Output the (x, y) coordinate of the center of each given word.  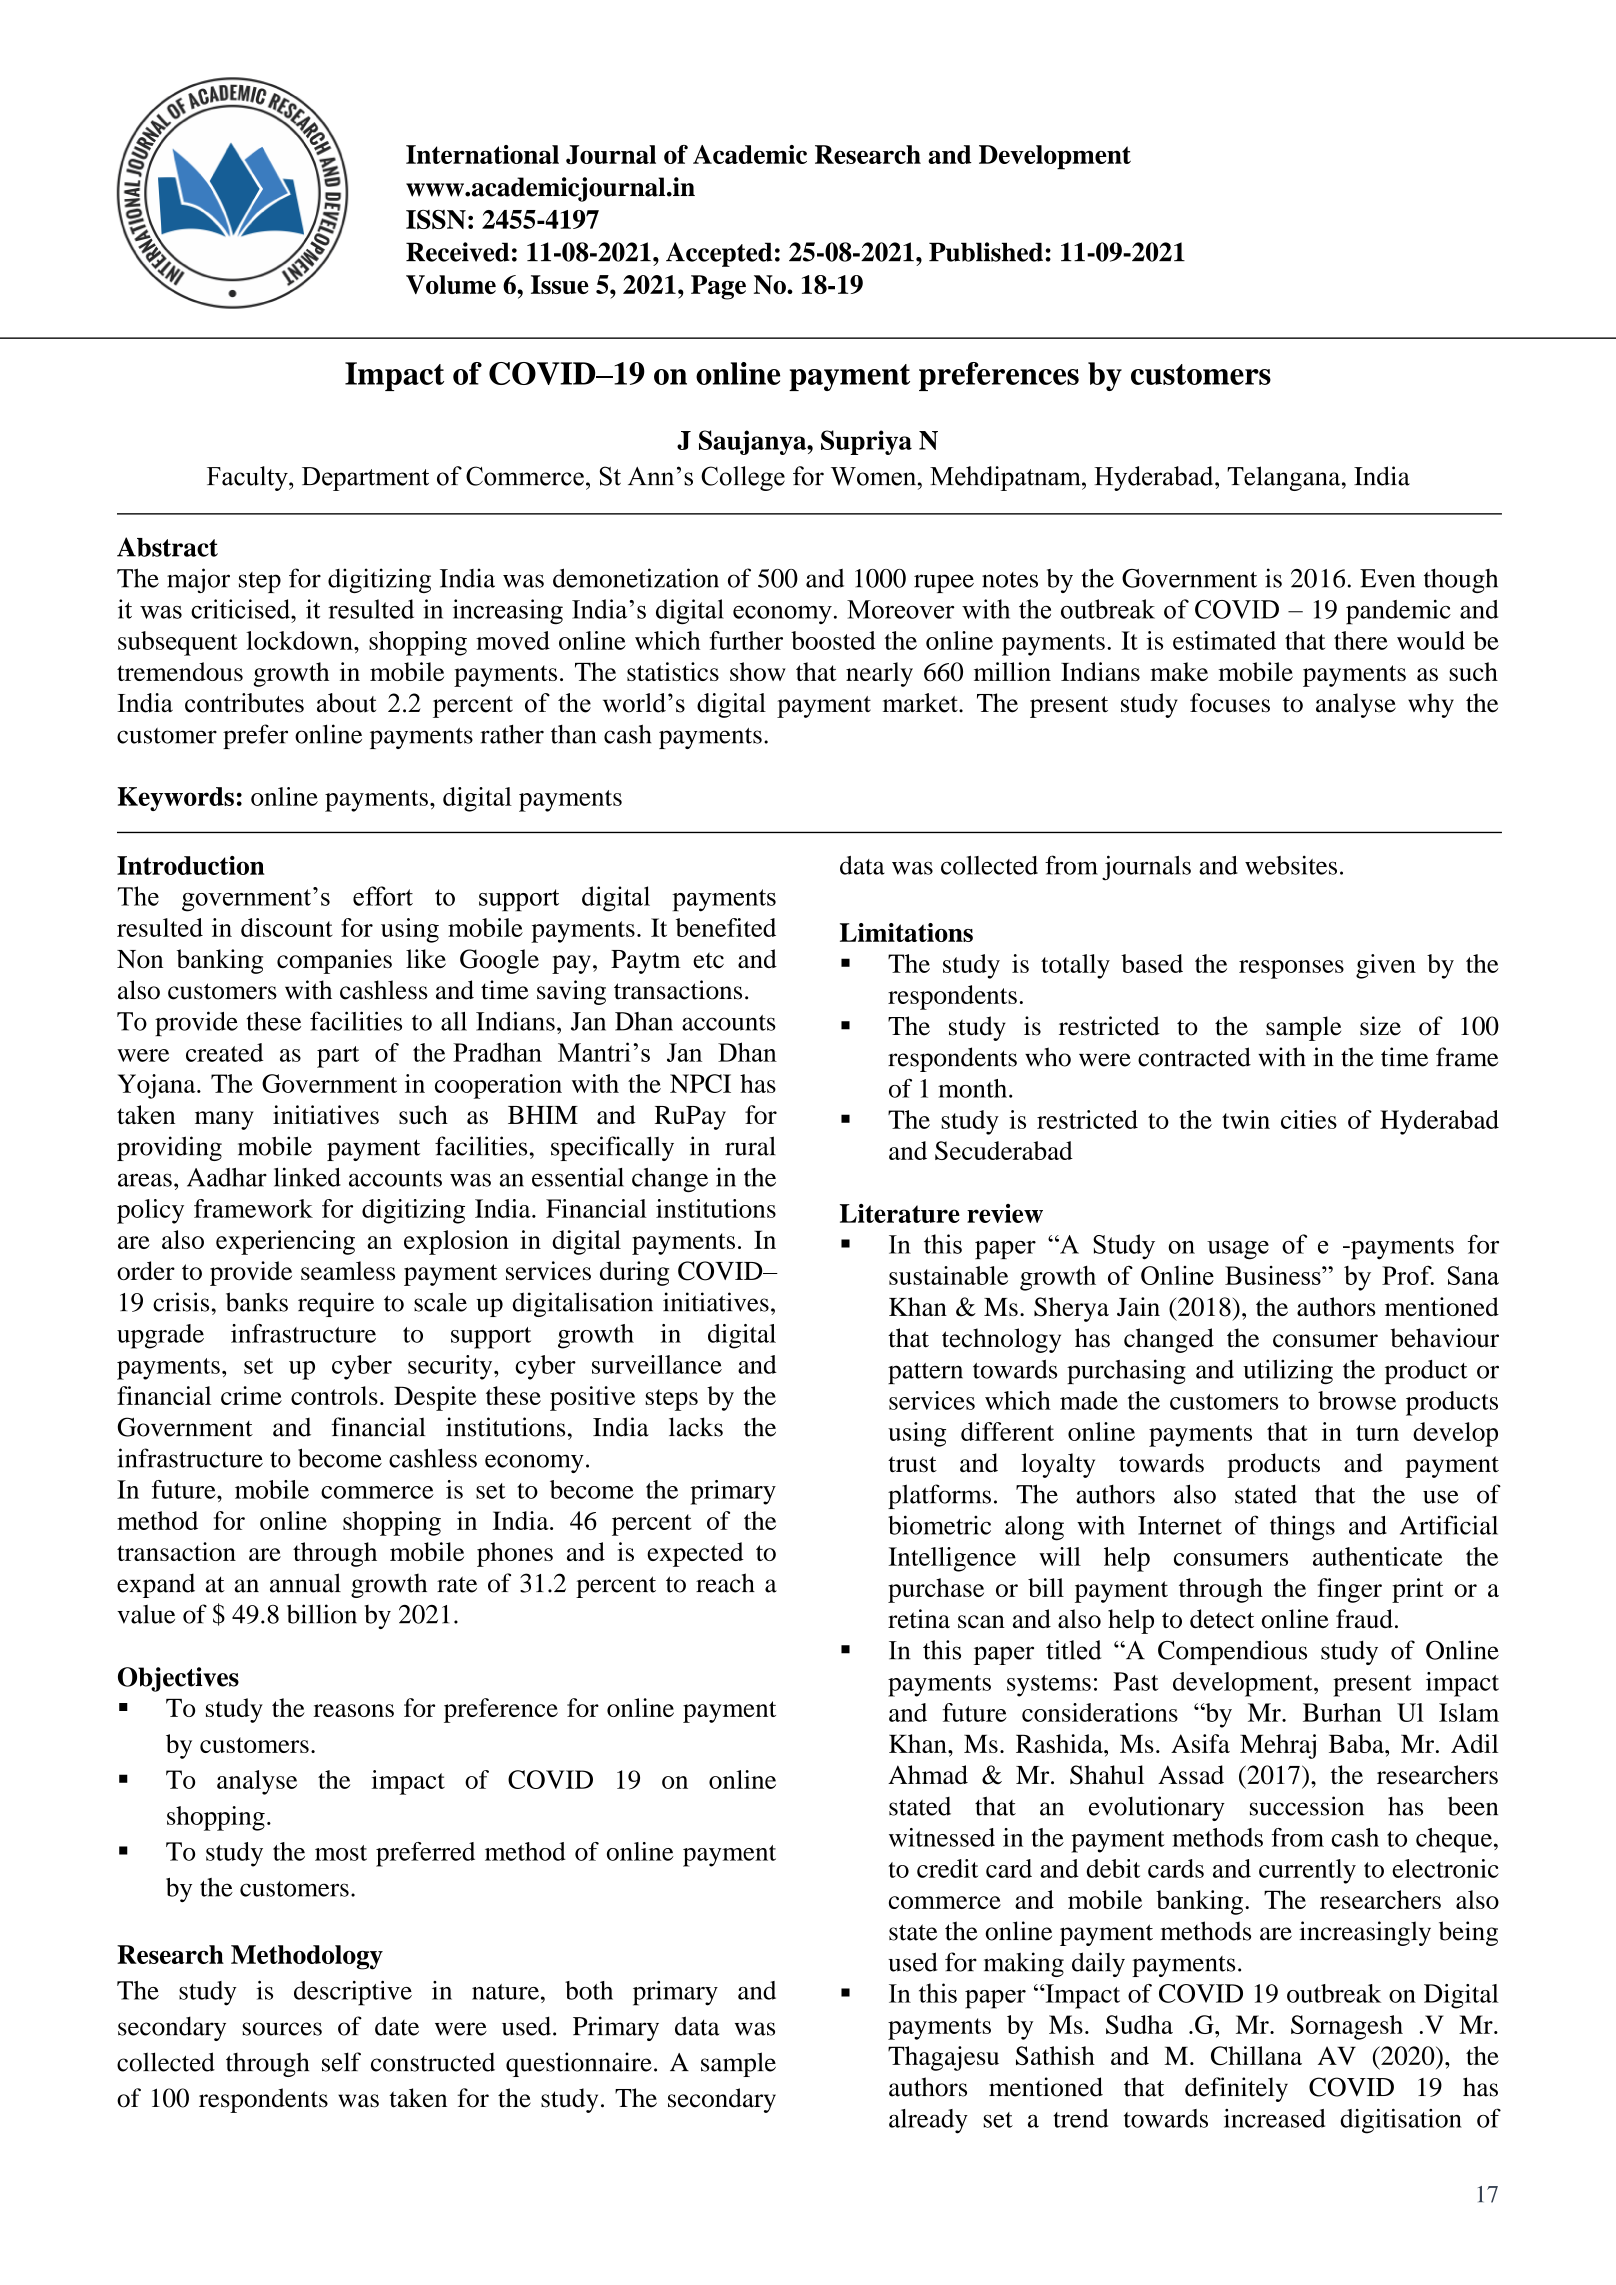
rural (750, 1146)
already (928, 2121)
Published (987, 252)
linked (307, 1177)
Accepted (719, 254)
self (341, 2062)
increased (1274, 2118)
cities (1309, 1119)
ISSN (436, 219)
